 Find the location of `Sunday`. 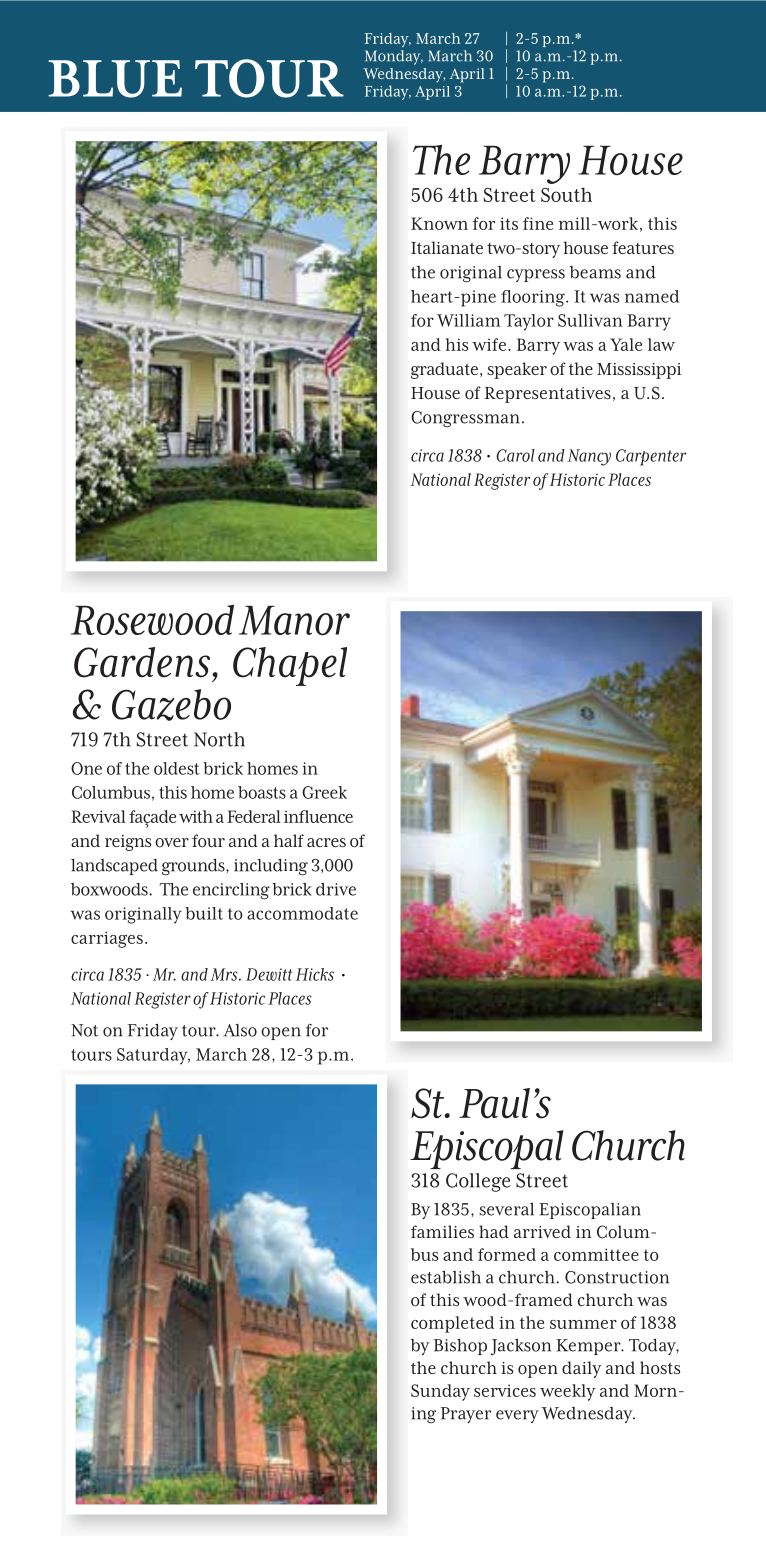

Sunday is located at coordinates (440, 1392).
